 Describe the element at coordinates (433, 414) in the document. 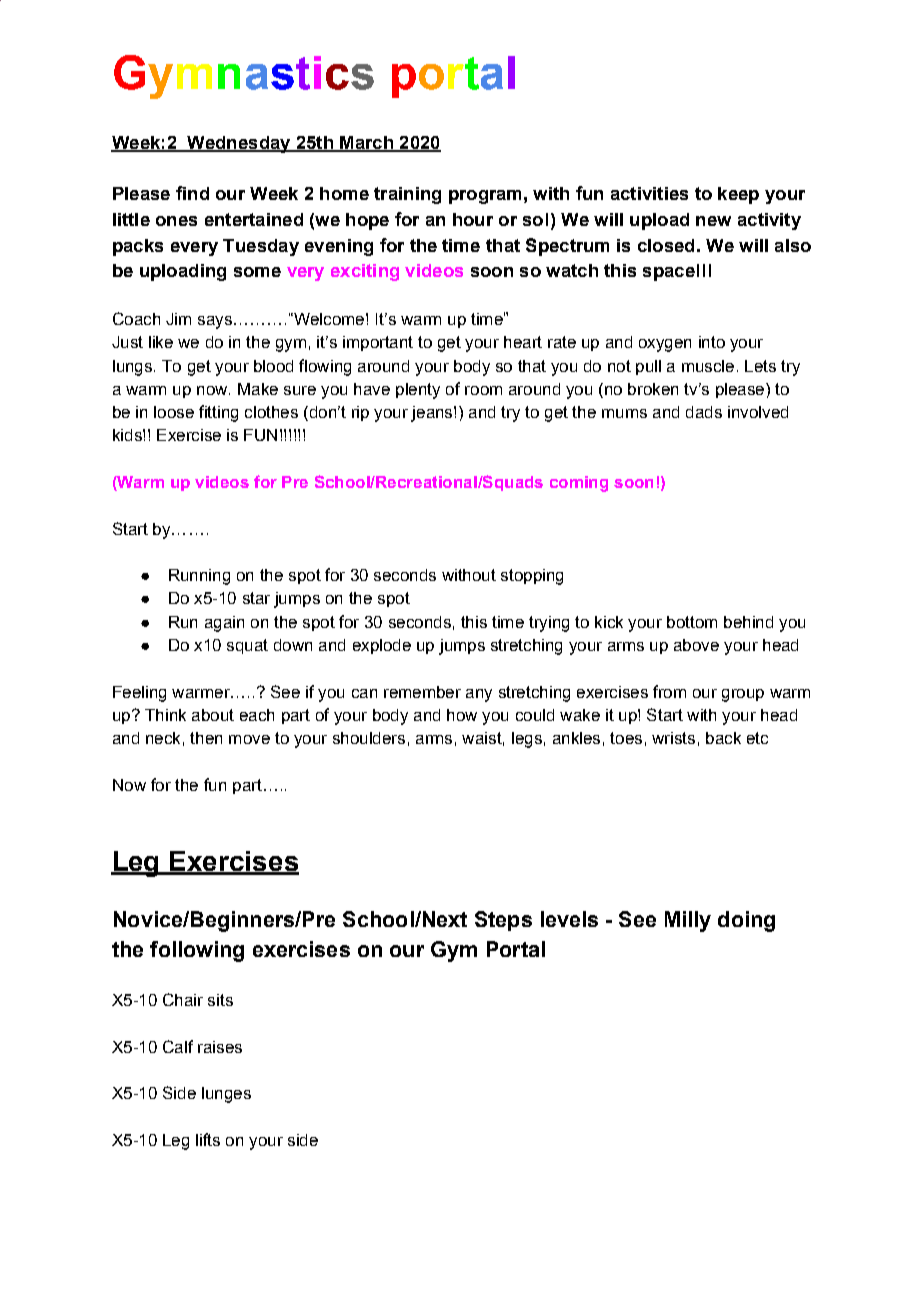

I see `jeans` at that location.
